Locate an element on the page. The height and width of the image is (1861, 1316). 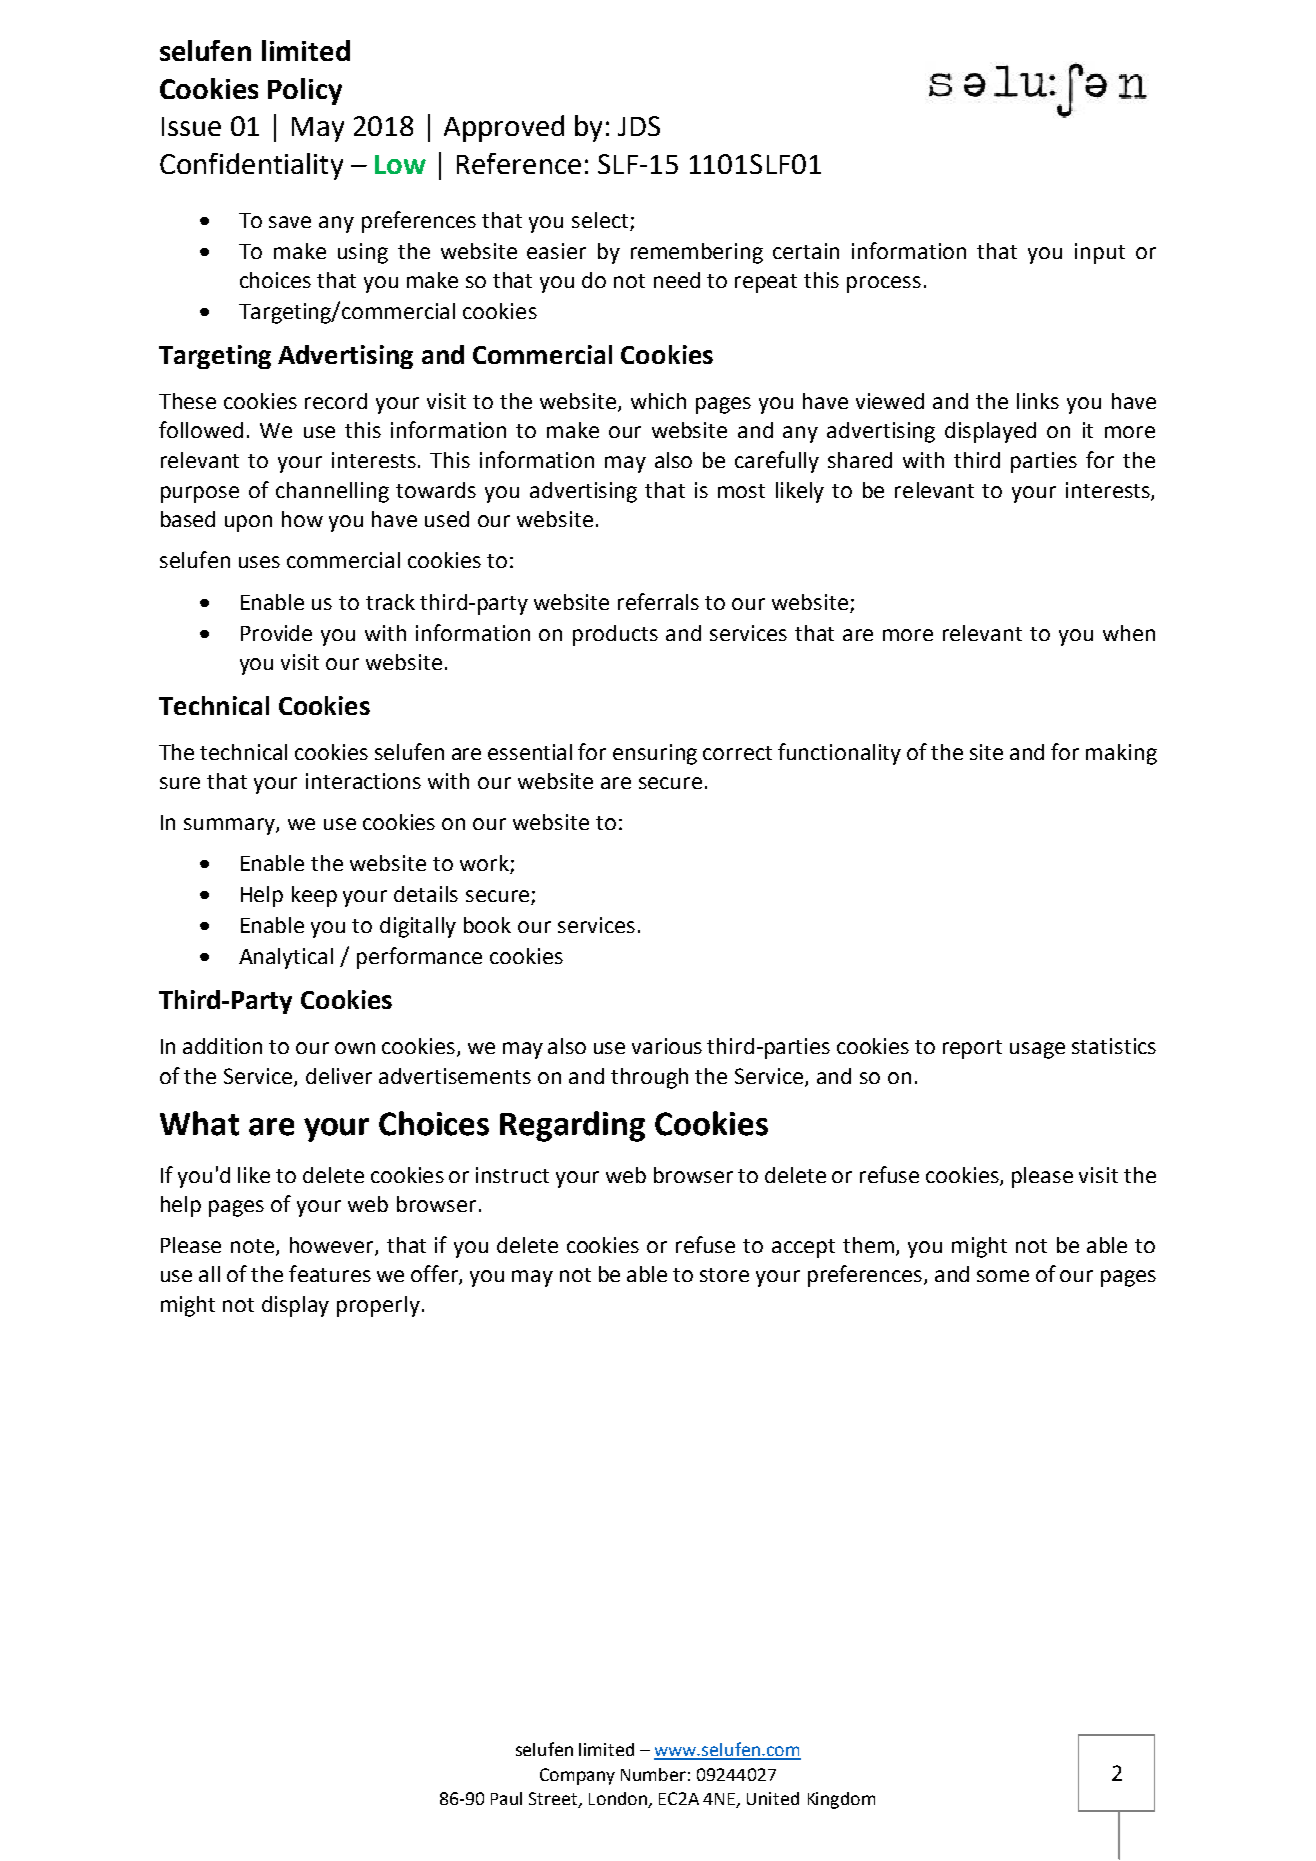
usage is located at coordinates (1037, 1050).
